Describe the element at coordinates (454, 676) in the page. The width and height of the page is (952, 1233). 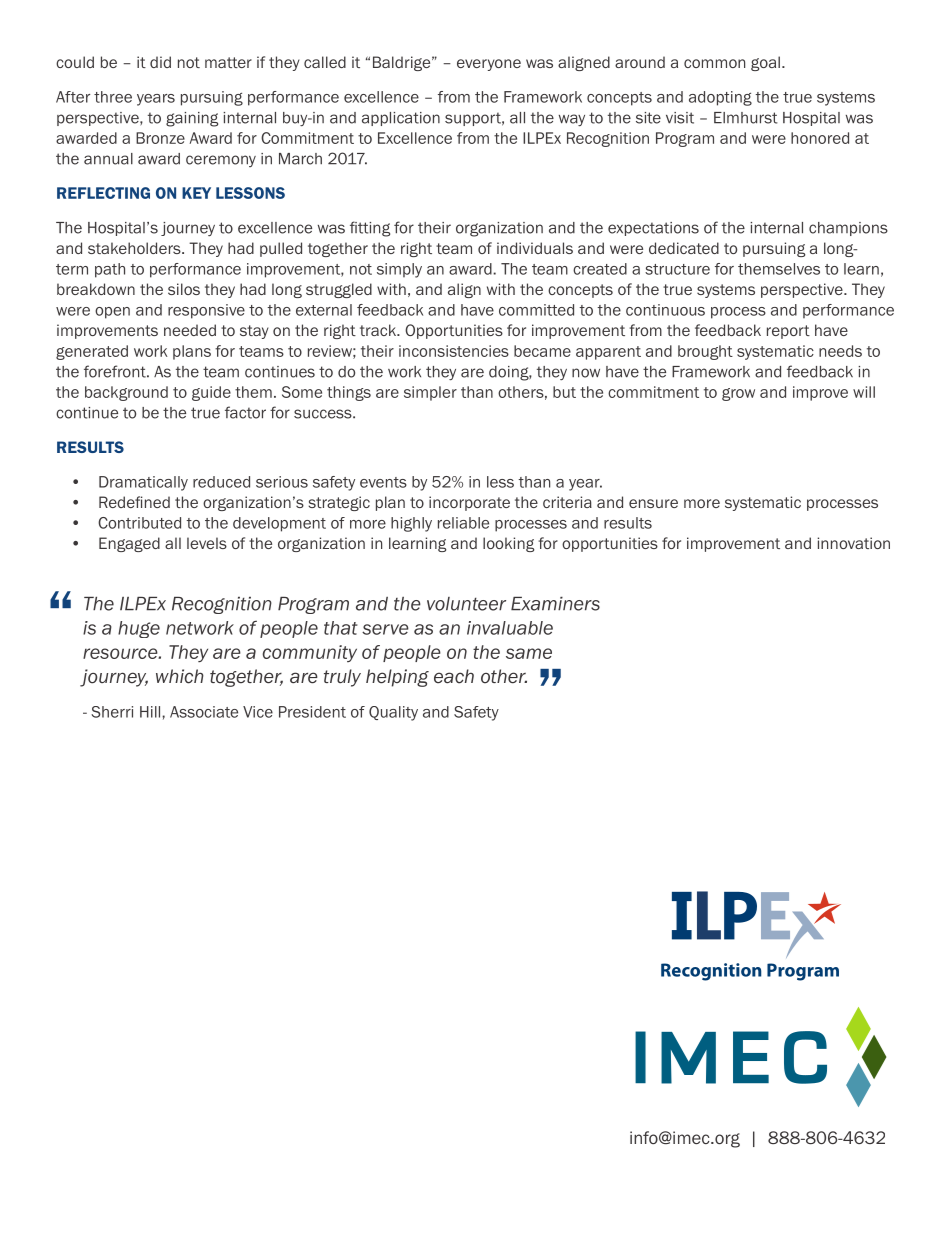
I see `each` at that location.
